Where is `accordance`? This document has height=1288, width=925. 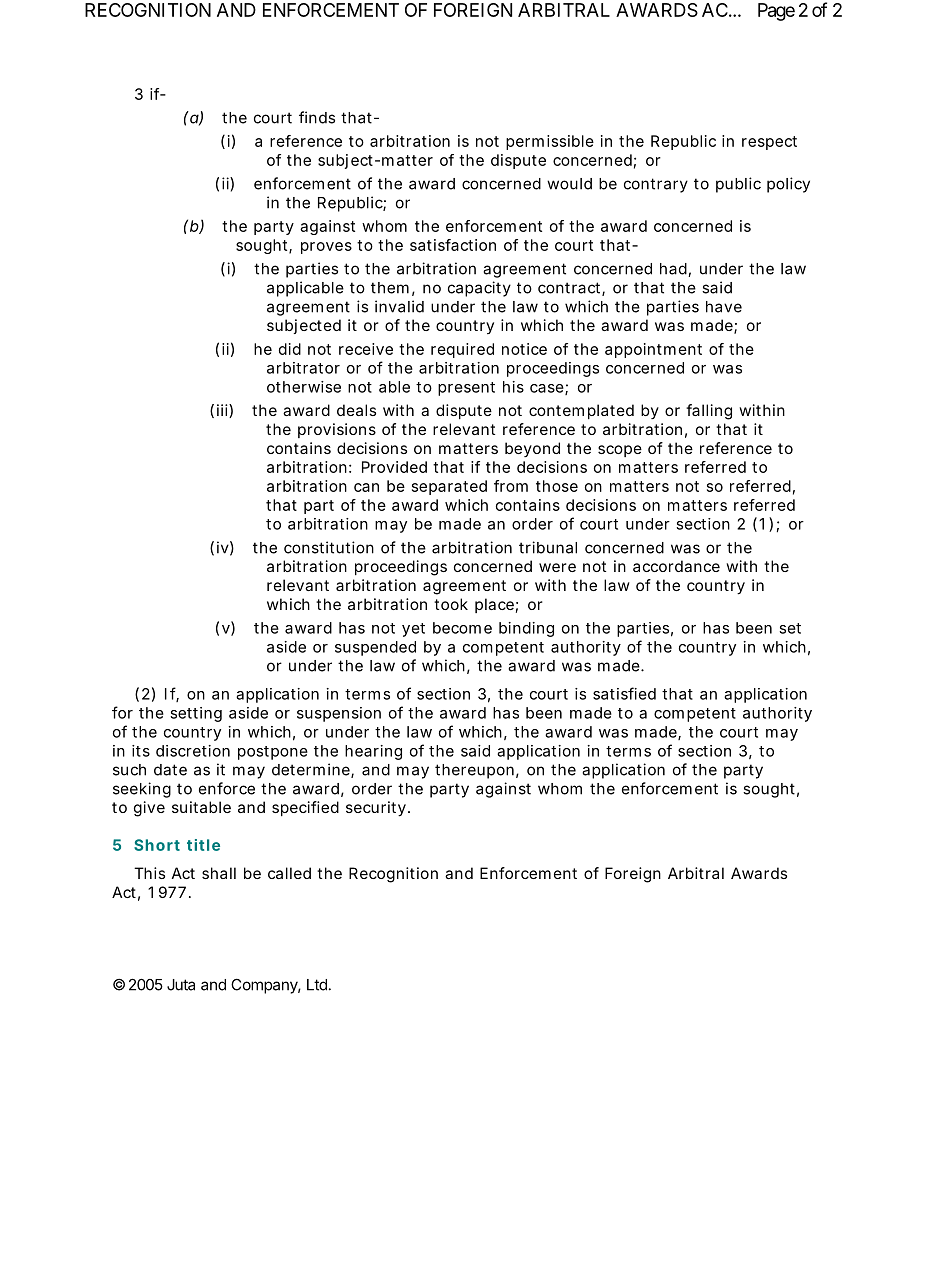
accordance is located at coordinates (676, 566).
